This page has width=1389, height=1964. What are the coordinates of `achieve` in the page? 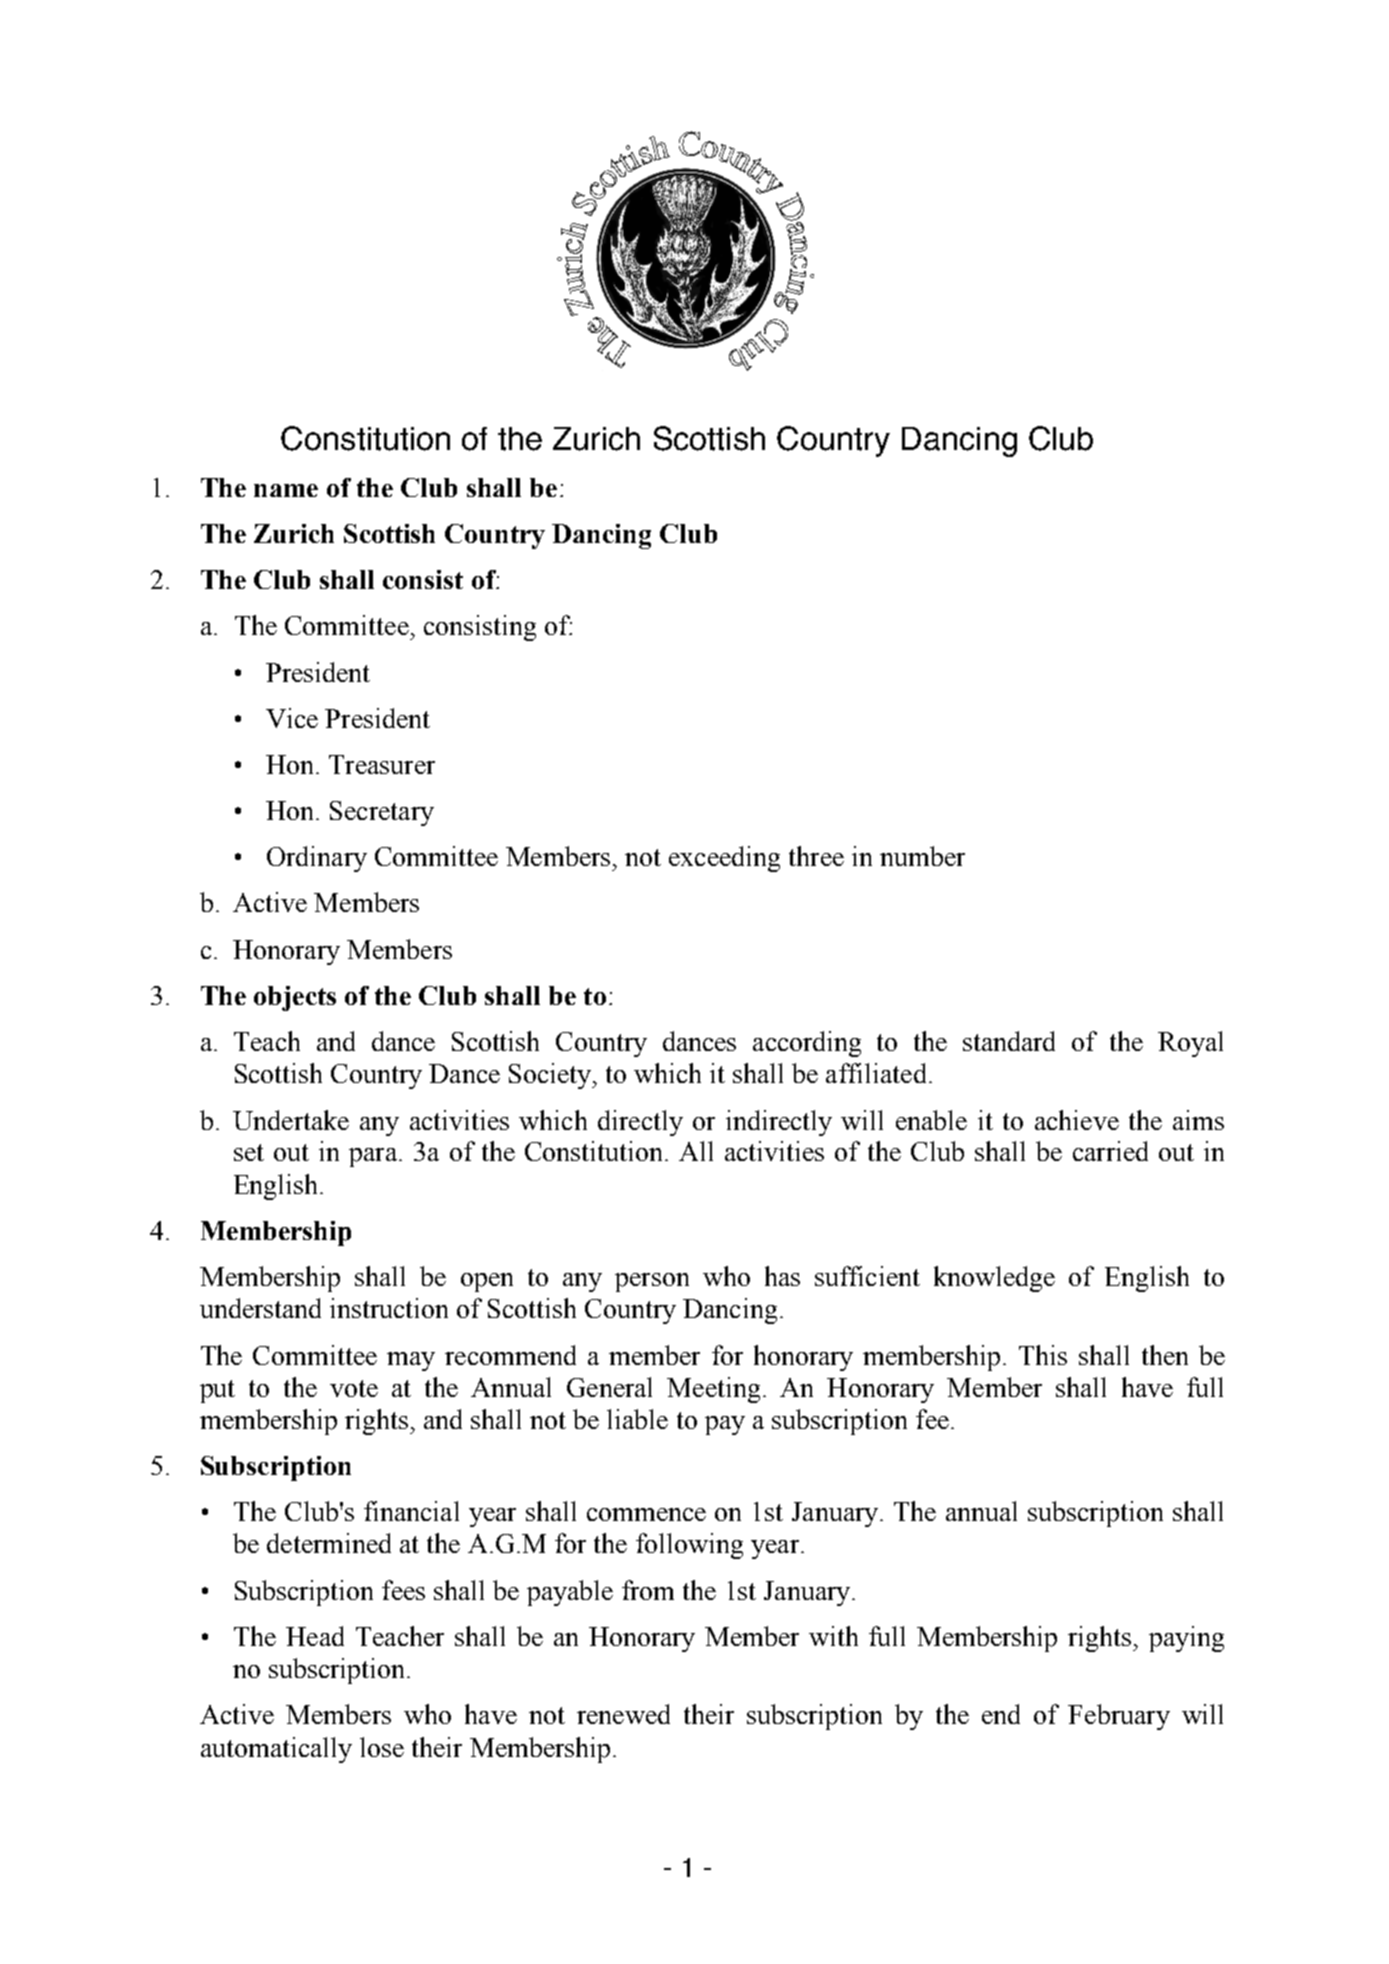 It's located at (1077, 1120).
